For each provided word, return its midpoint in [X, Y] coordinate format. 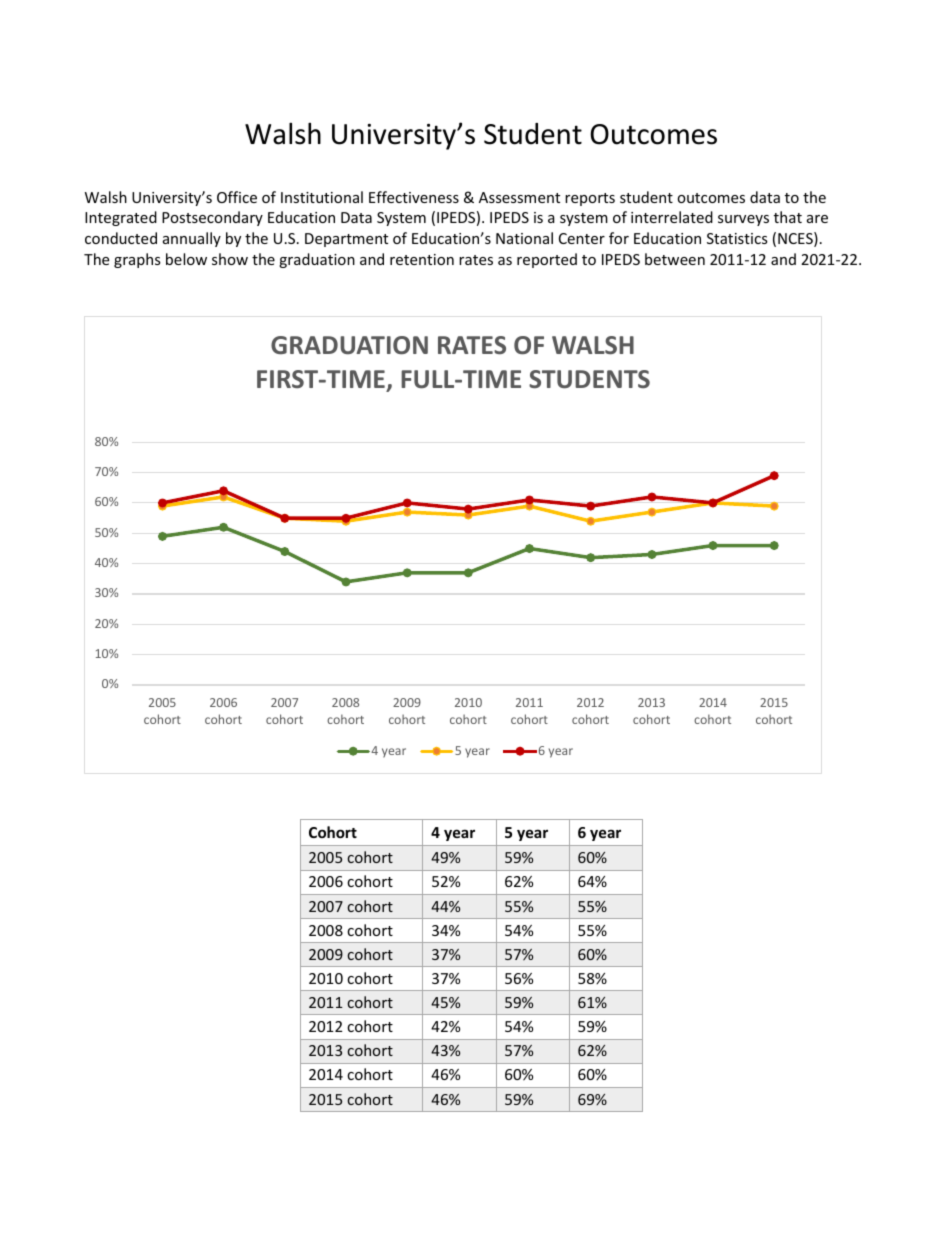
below [186, 259]
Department [346, 240]
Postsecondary [212, 218]
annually [192, 239]
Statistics [737, 238]
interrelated [672, 217]
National [524, 238]
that [788, 217]
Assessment [519, 197]
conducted [121, 238]
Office [237, 197]
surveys [743, 220]
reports [590, 199]
